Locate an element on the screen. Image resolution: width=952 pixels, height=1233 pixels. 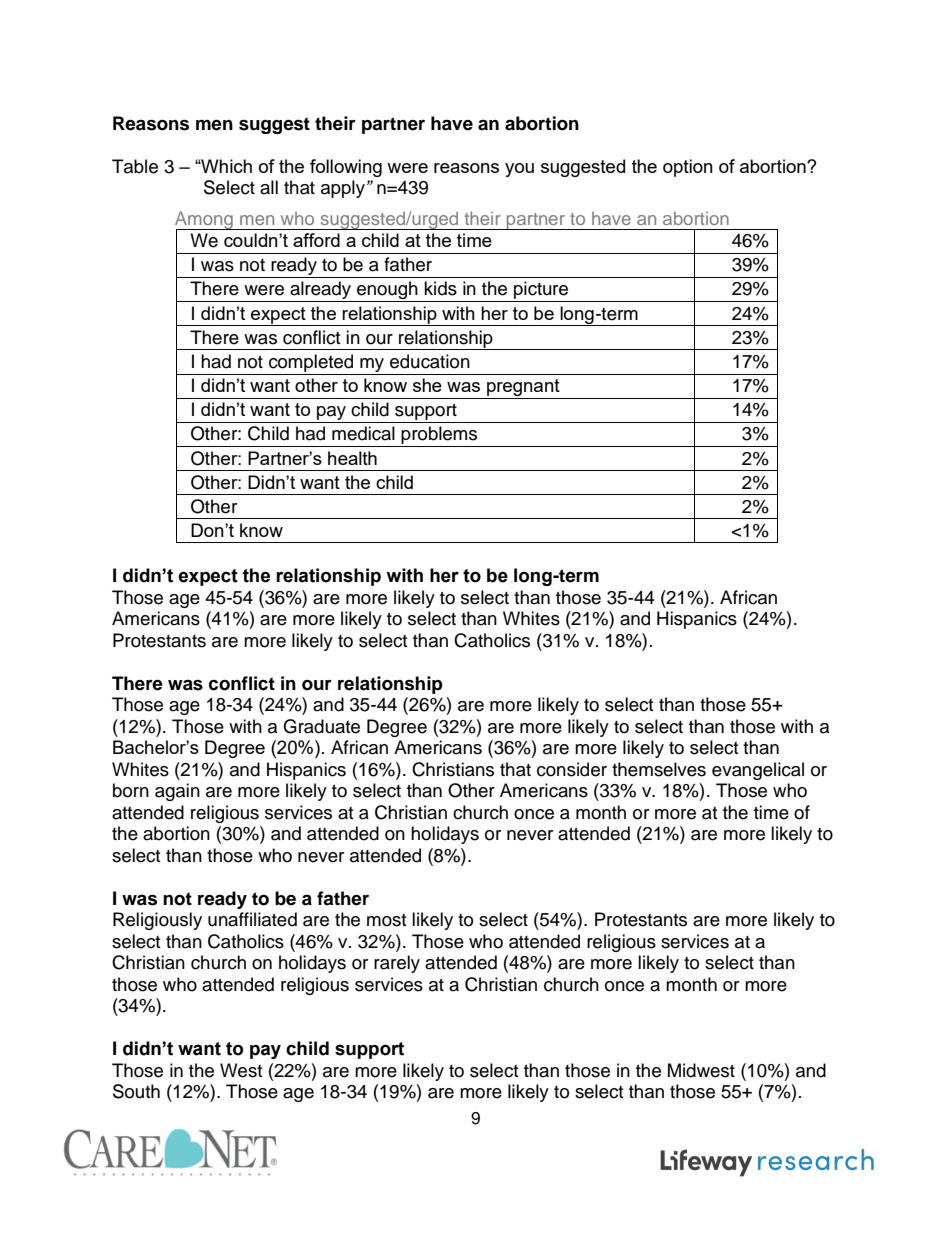
again is located at coordinates (177, 792).
